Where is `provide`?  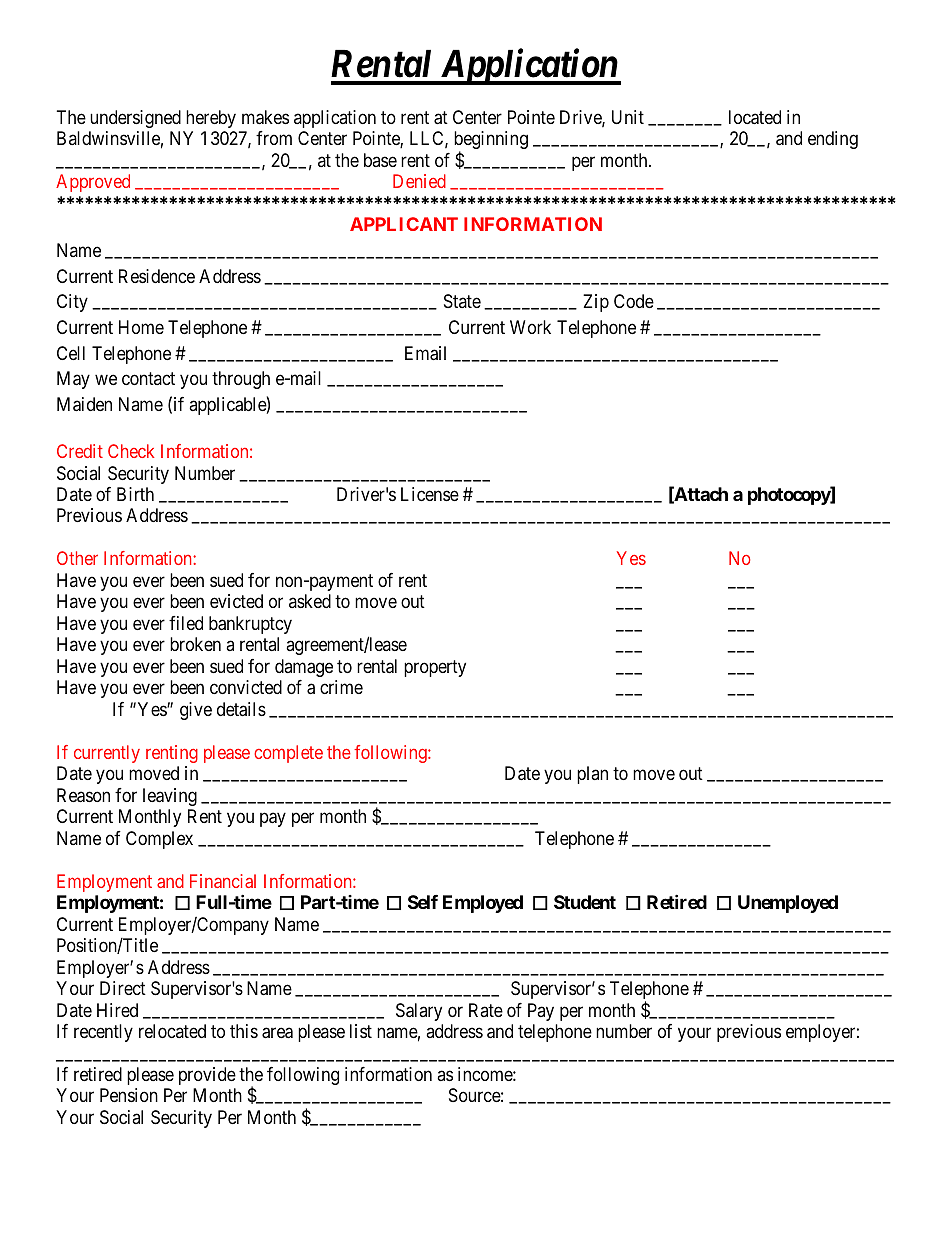 provide is located at coordinates (207, 1076).
